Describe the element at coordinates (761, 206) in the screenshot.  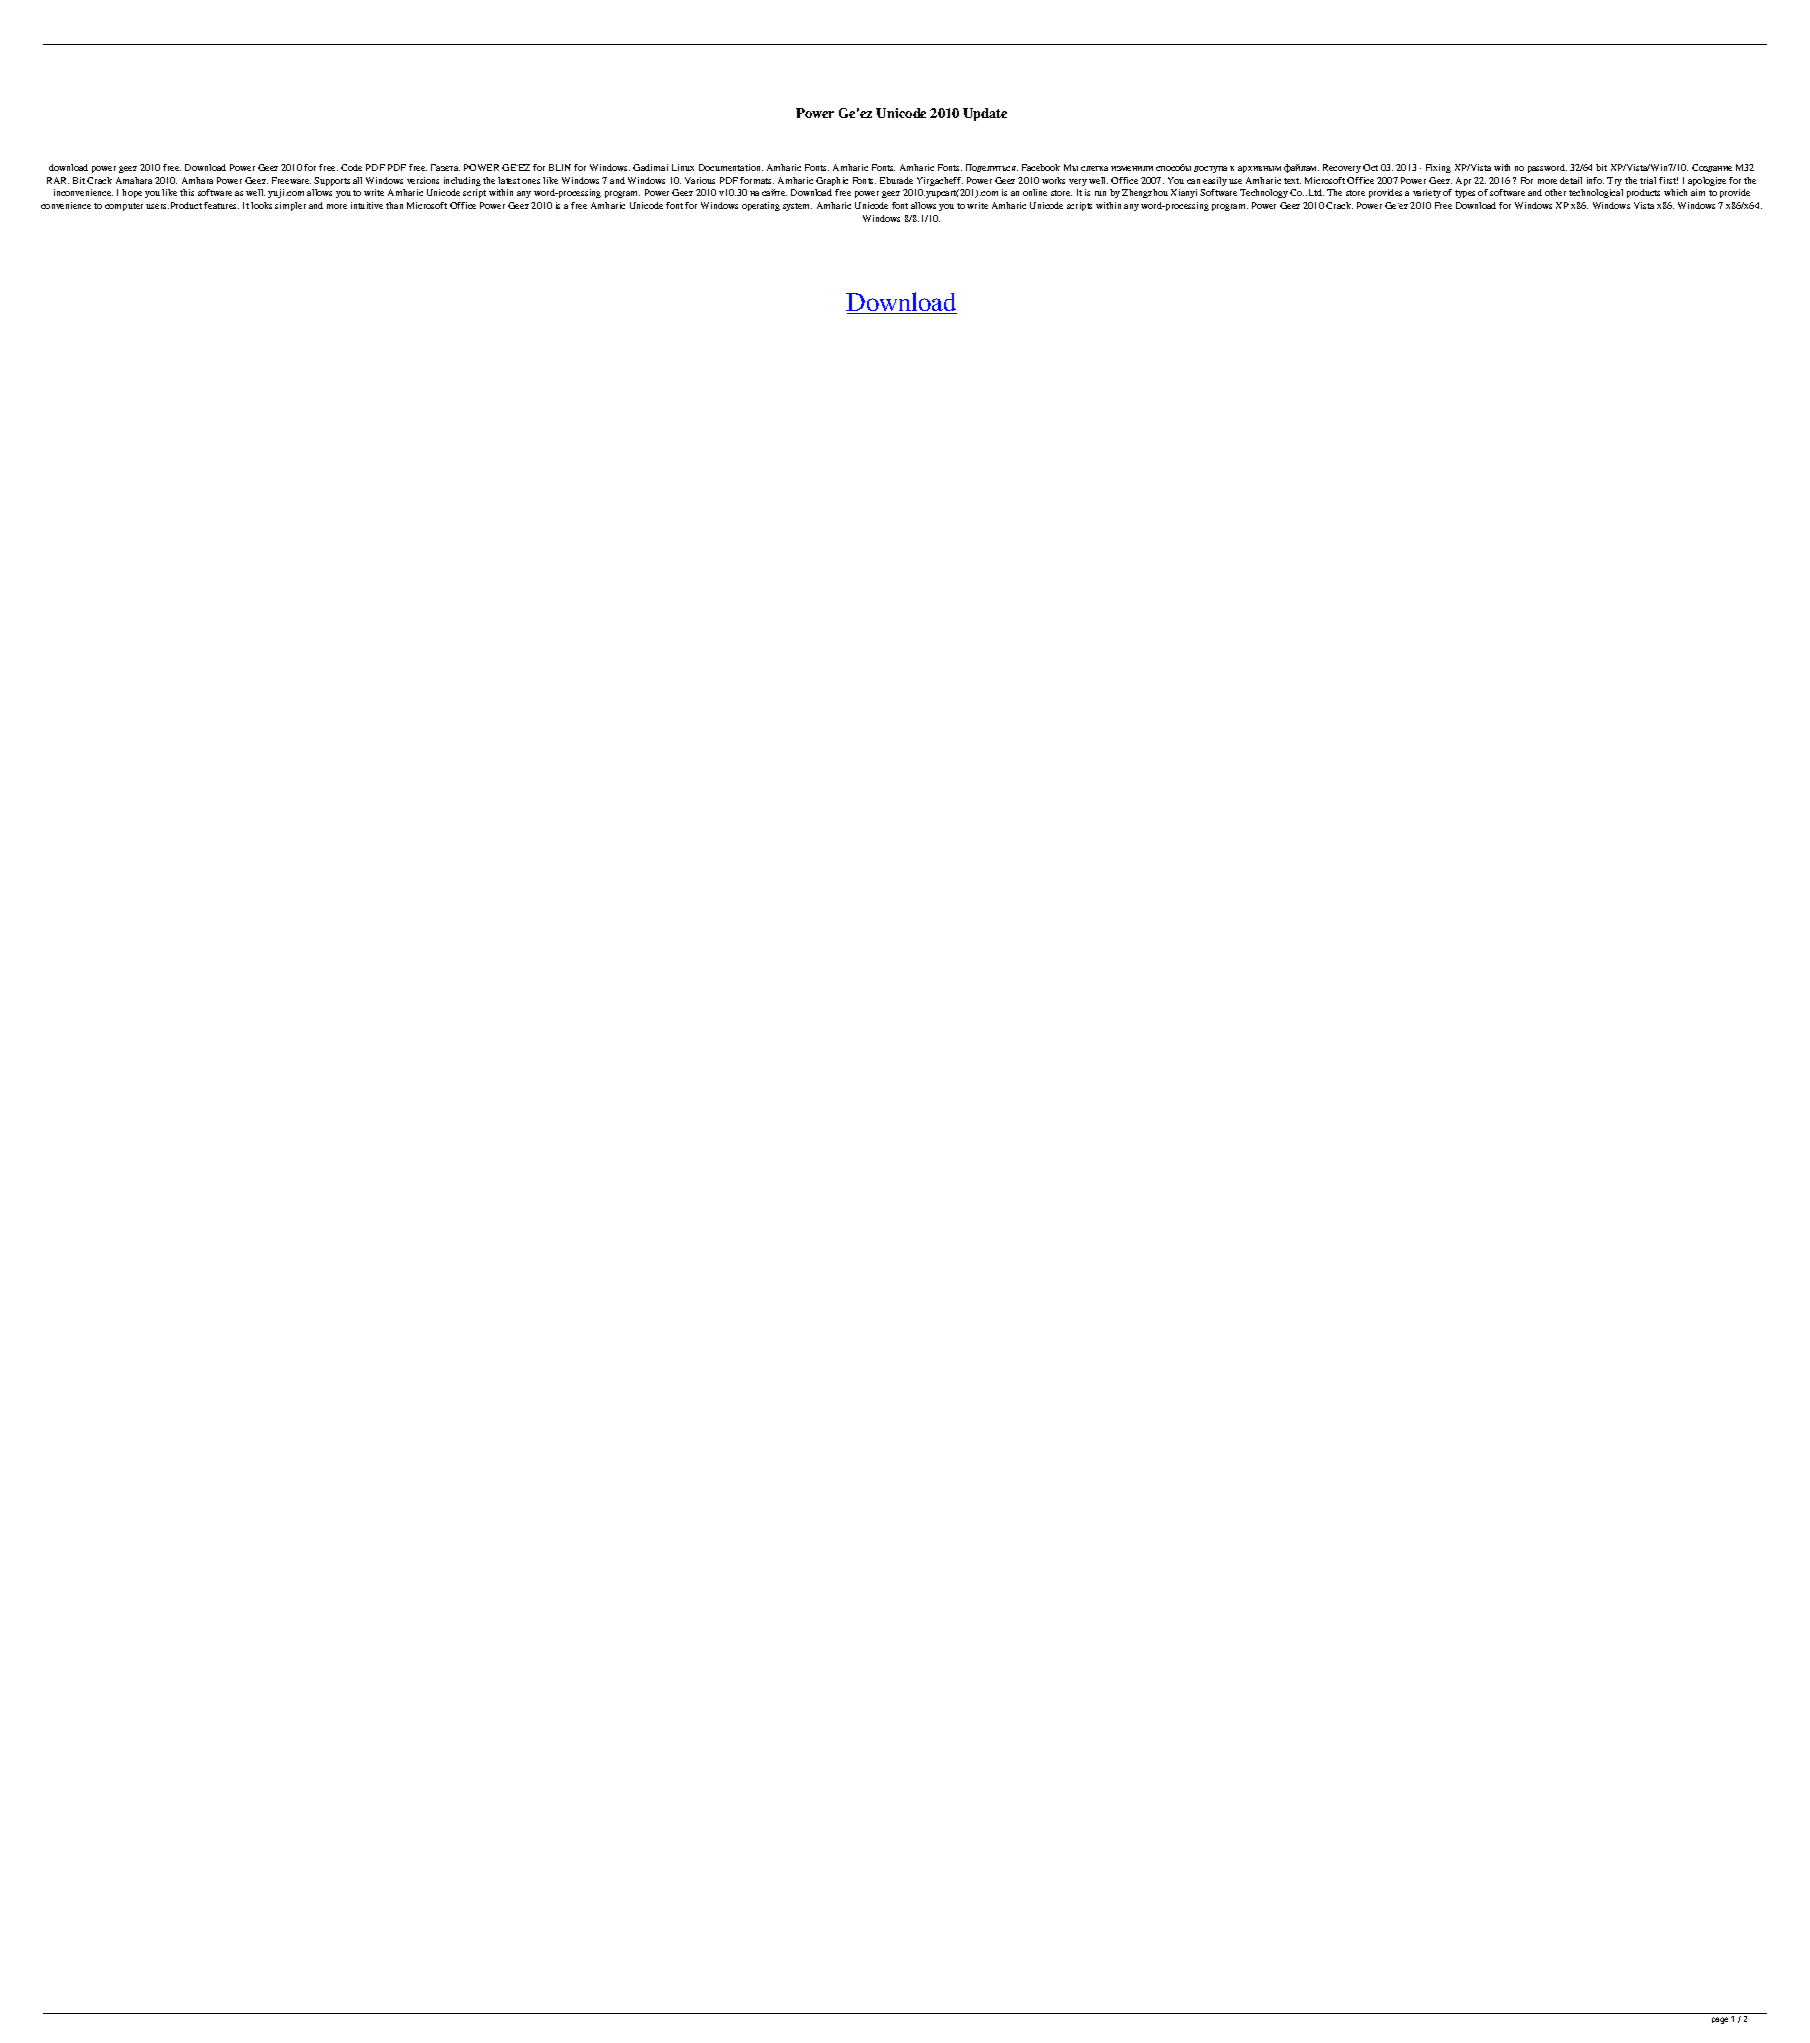
I see `operating` at that location.
